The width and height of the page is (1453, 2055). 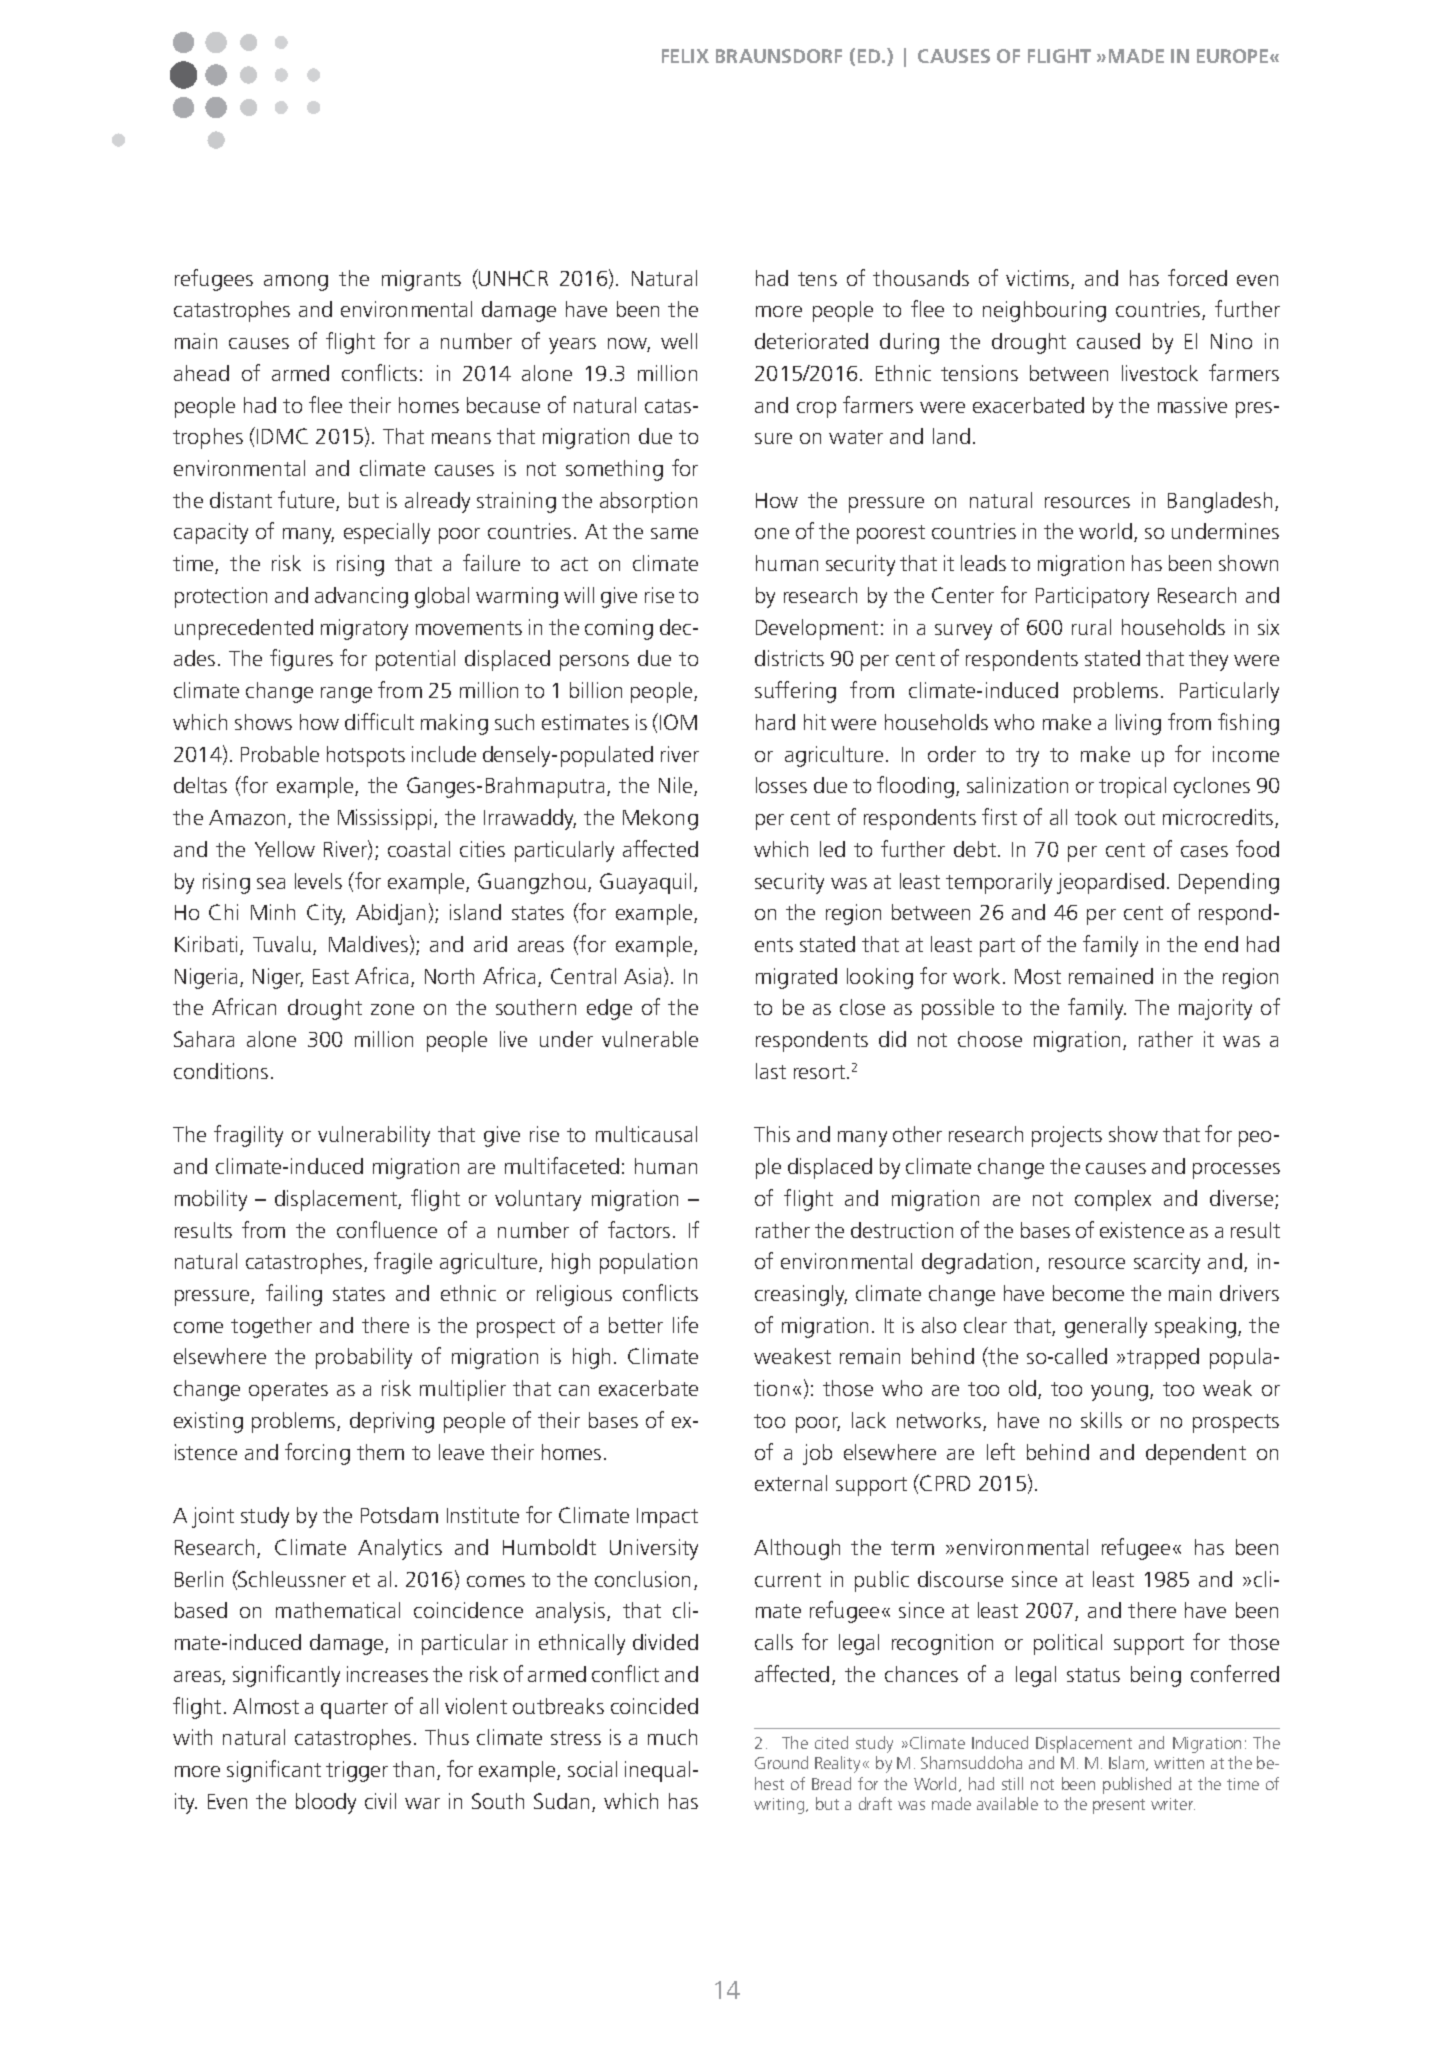 I want to click on confluence, so click(x=387, y=1229).
